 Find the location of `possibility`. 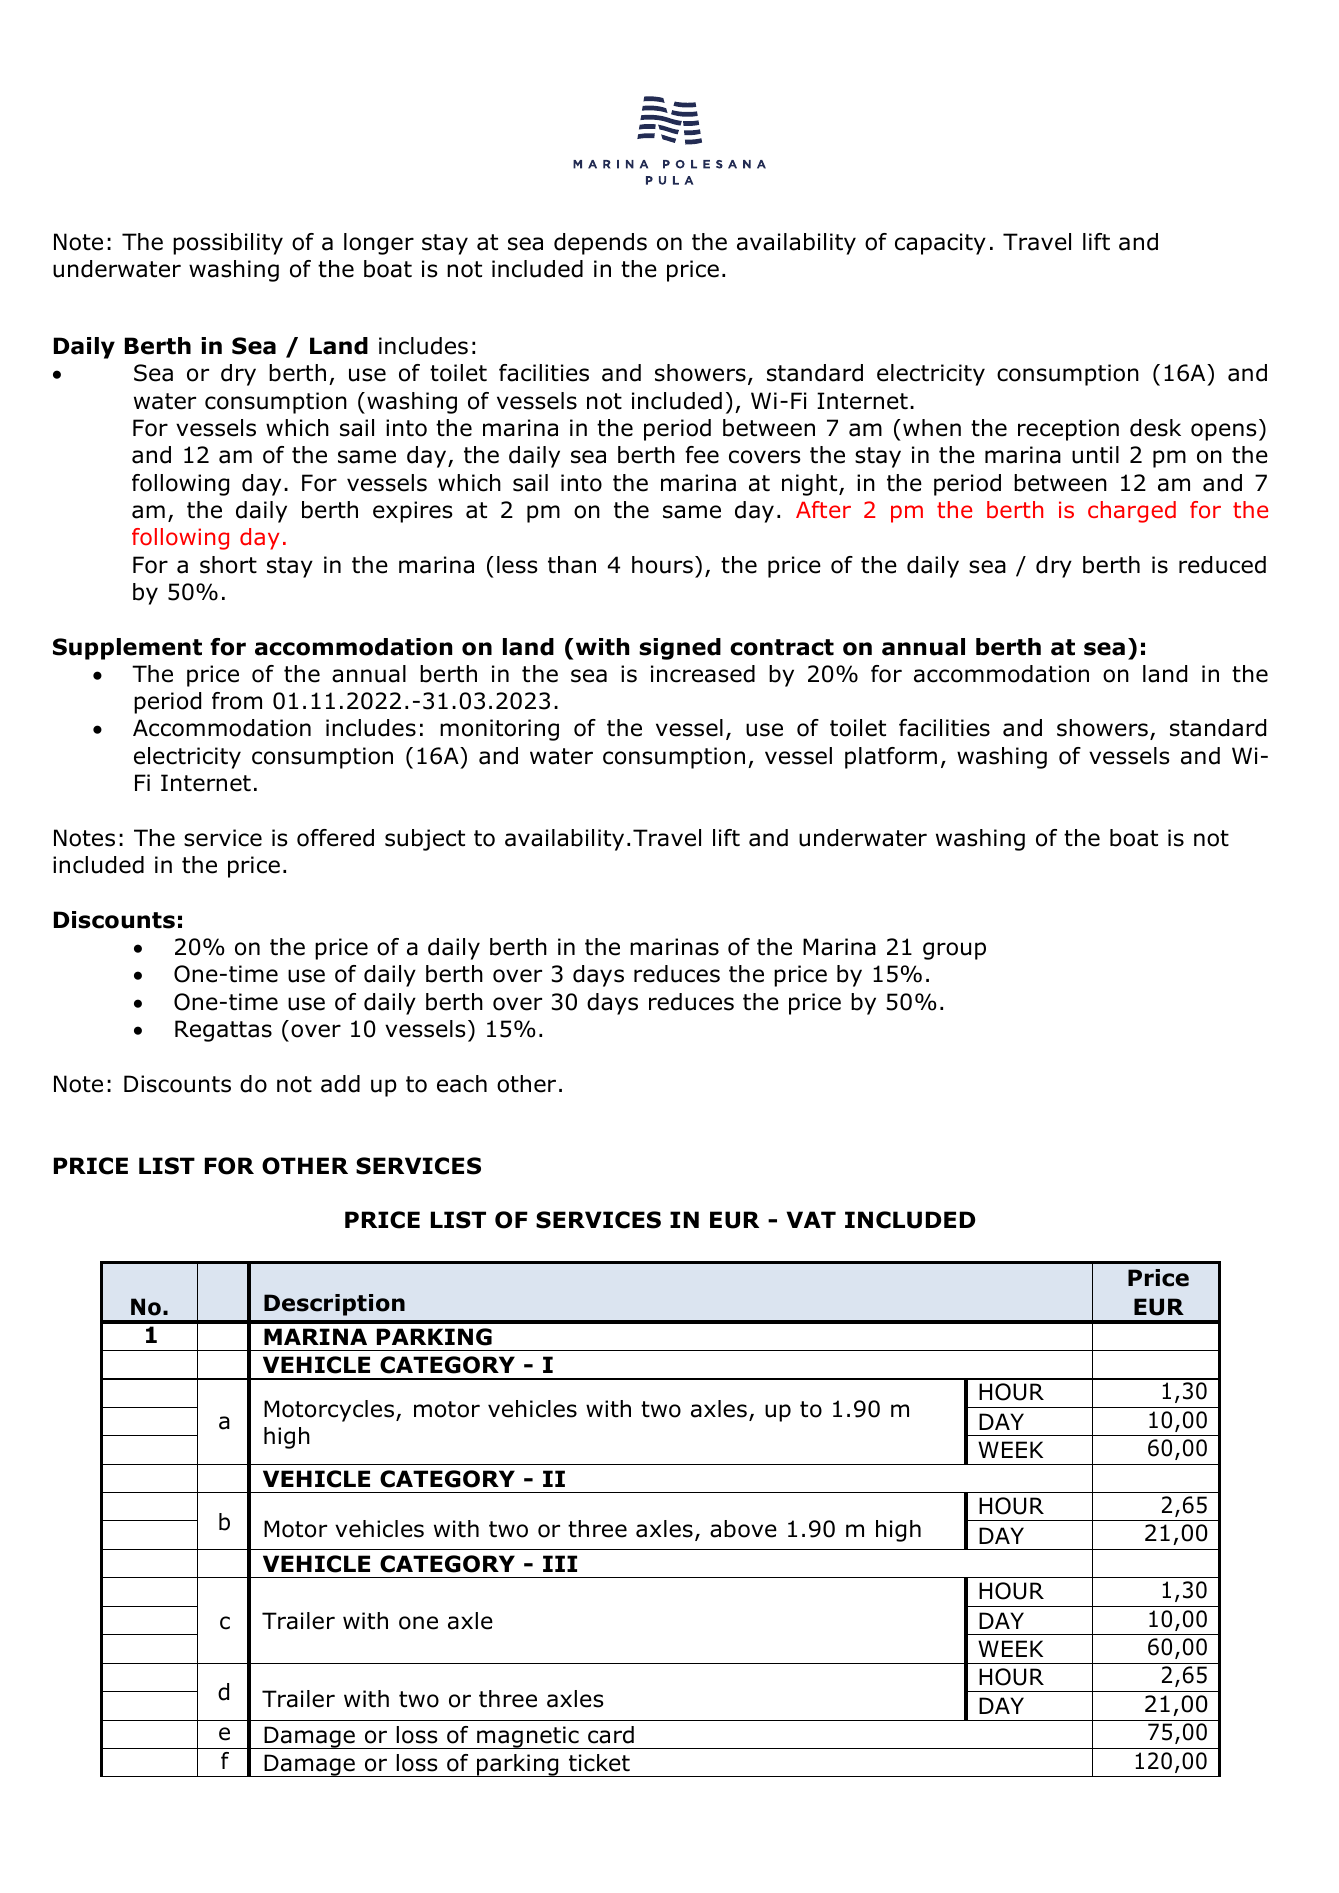

possibility is located at coordinates (228, 244).
